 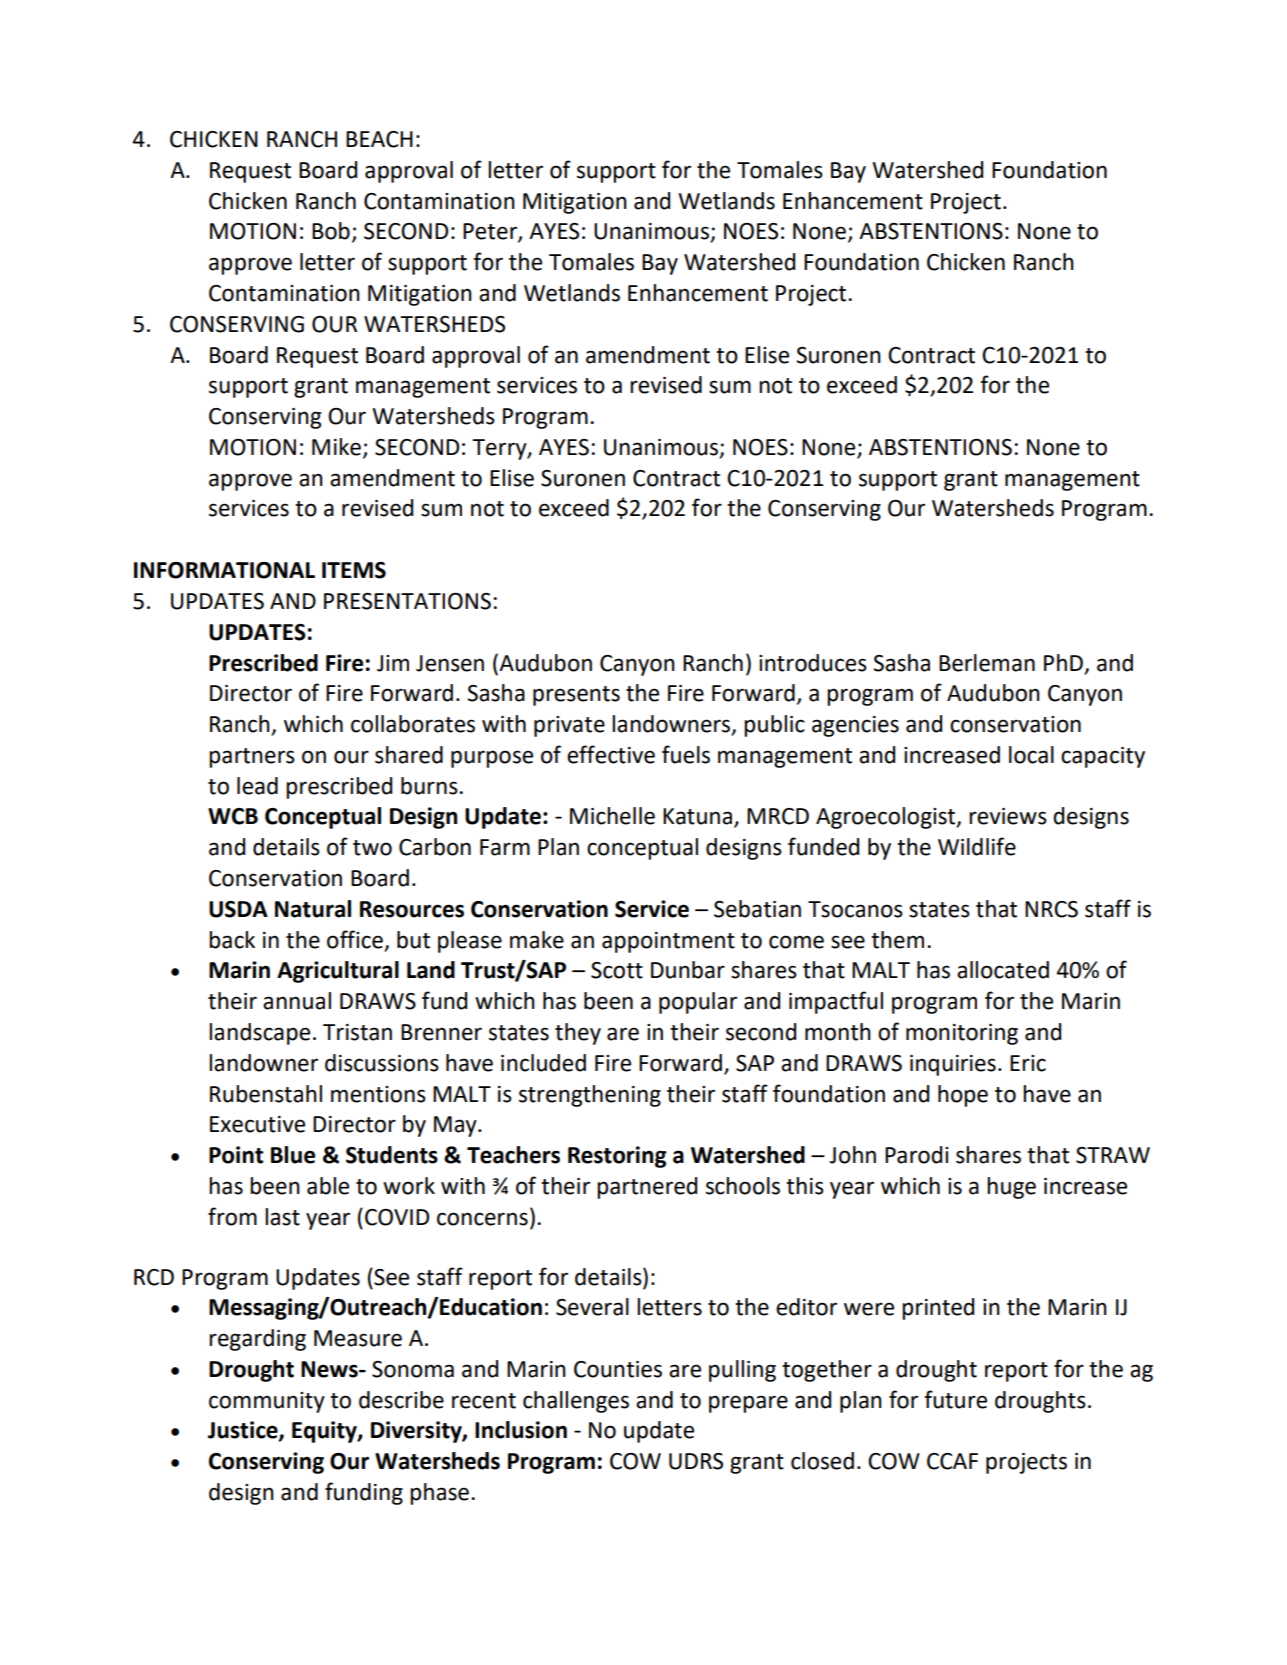 What do you see at coordinates (354, 570) in the screenshot?
I see `ITEMS` at bounding box center [354, 570].
